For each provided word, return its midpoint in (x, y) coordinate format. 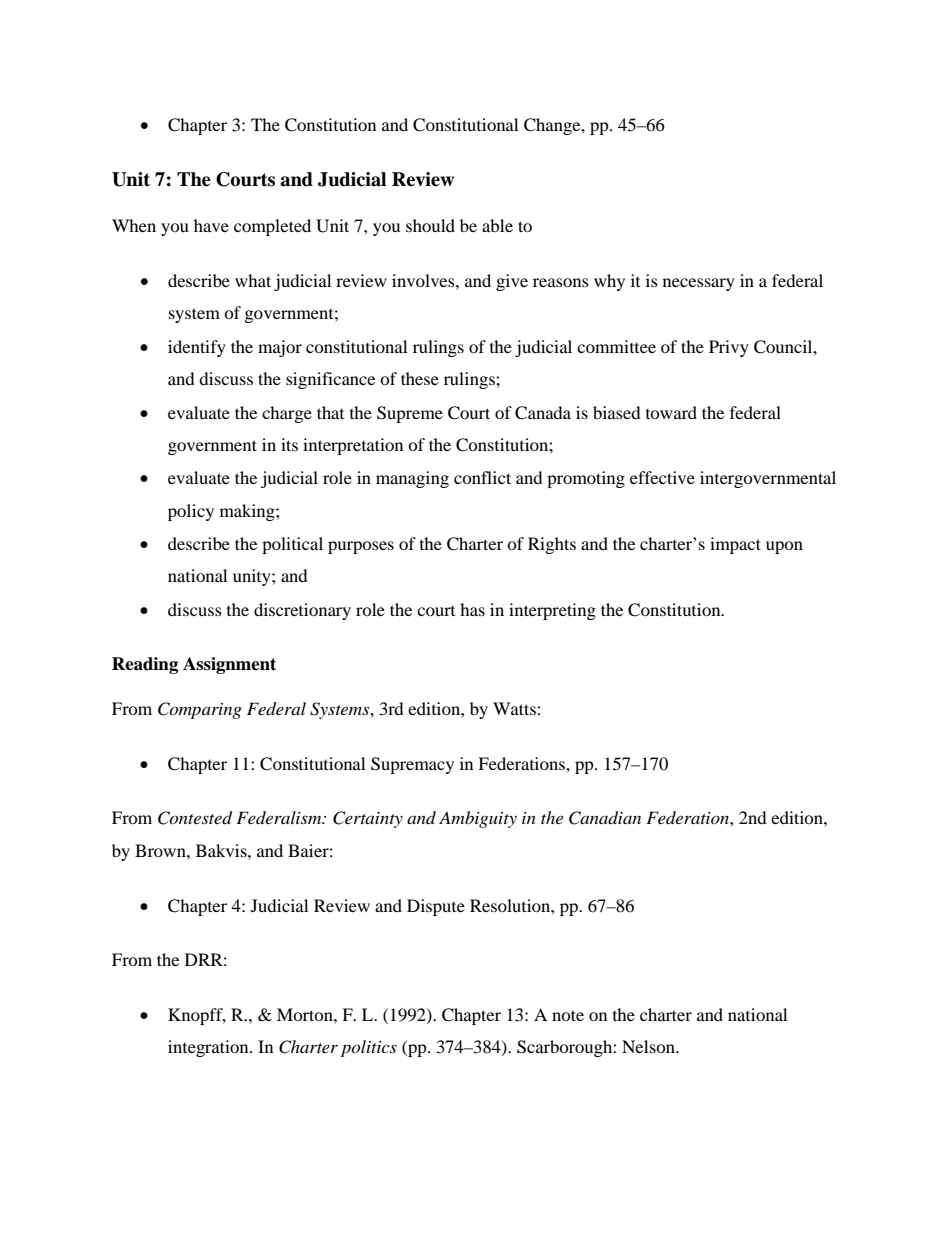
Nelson (649, 1046)
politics (369, 1048)
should (430, 225)
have (211, 225)
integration (209, 1048)
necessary (699, 284)
